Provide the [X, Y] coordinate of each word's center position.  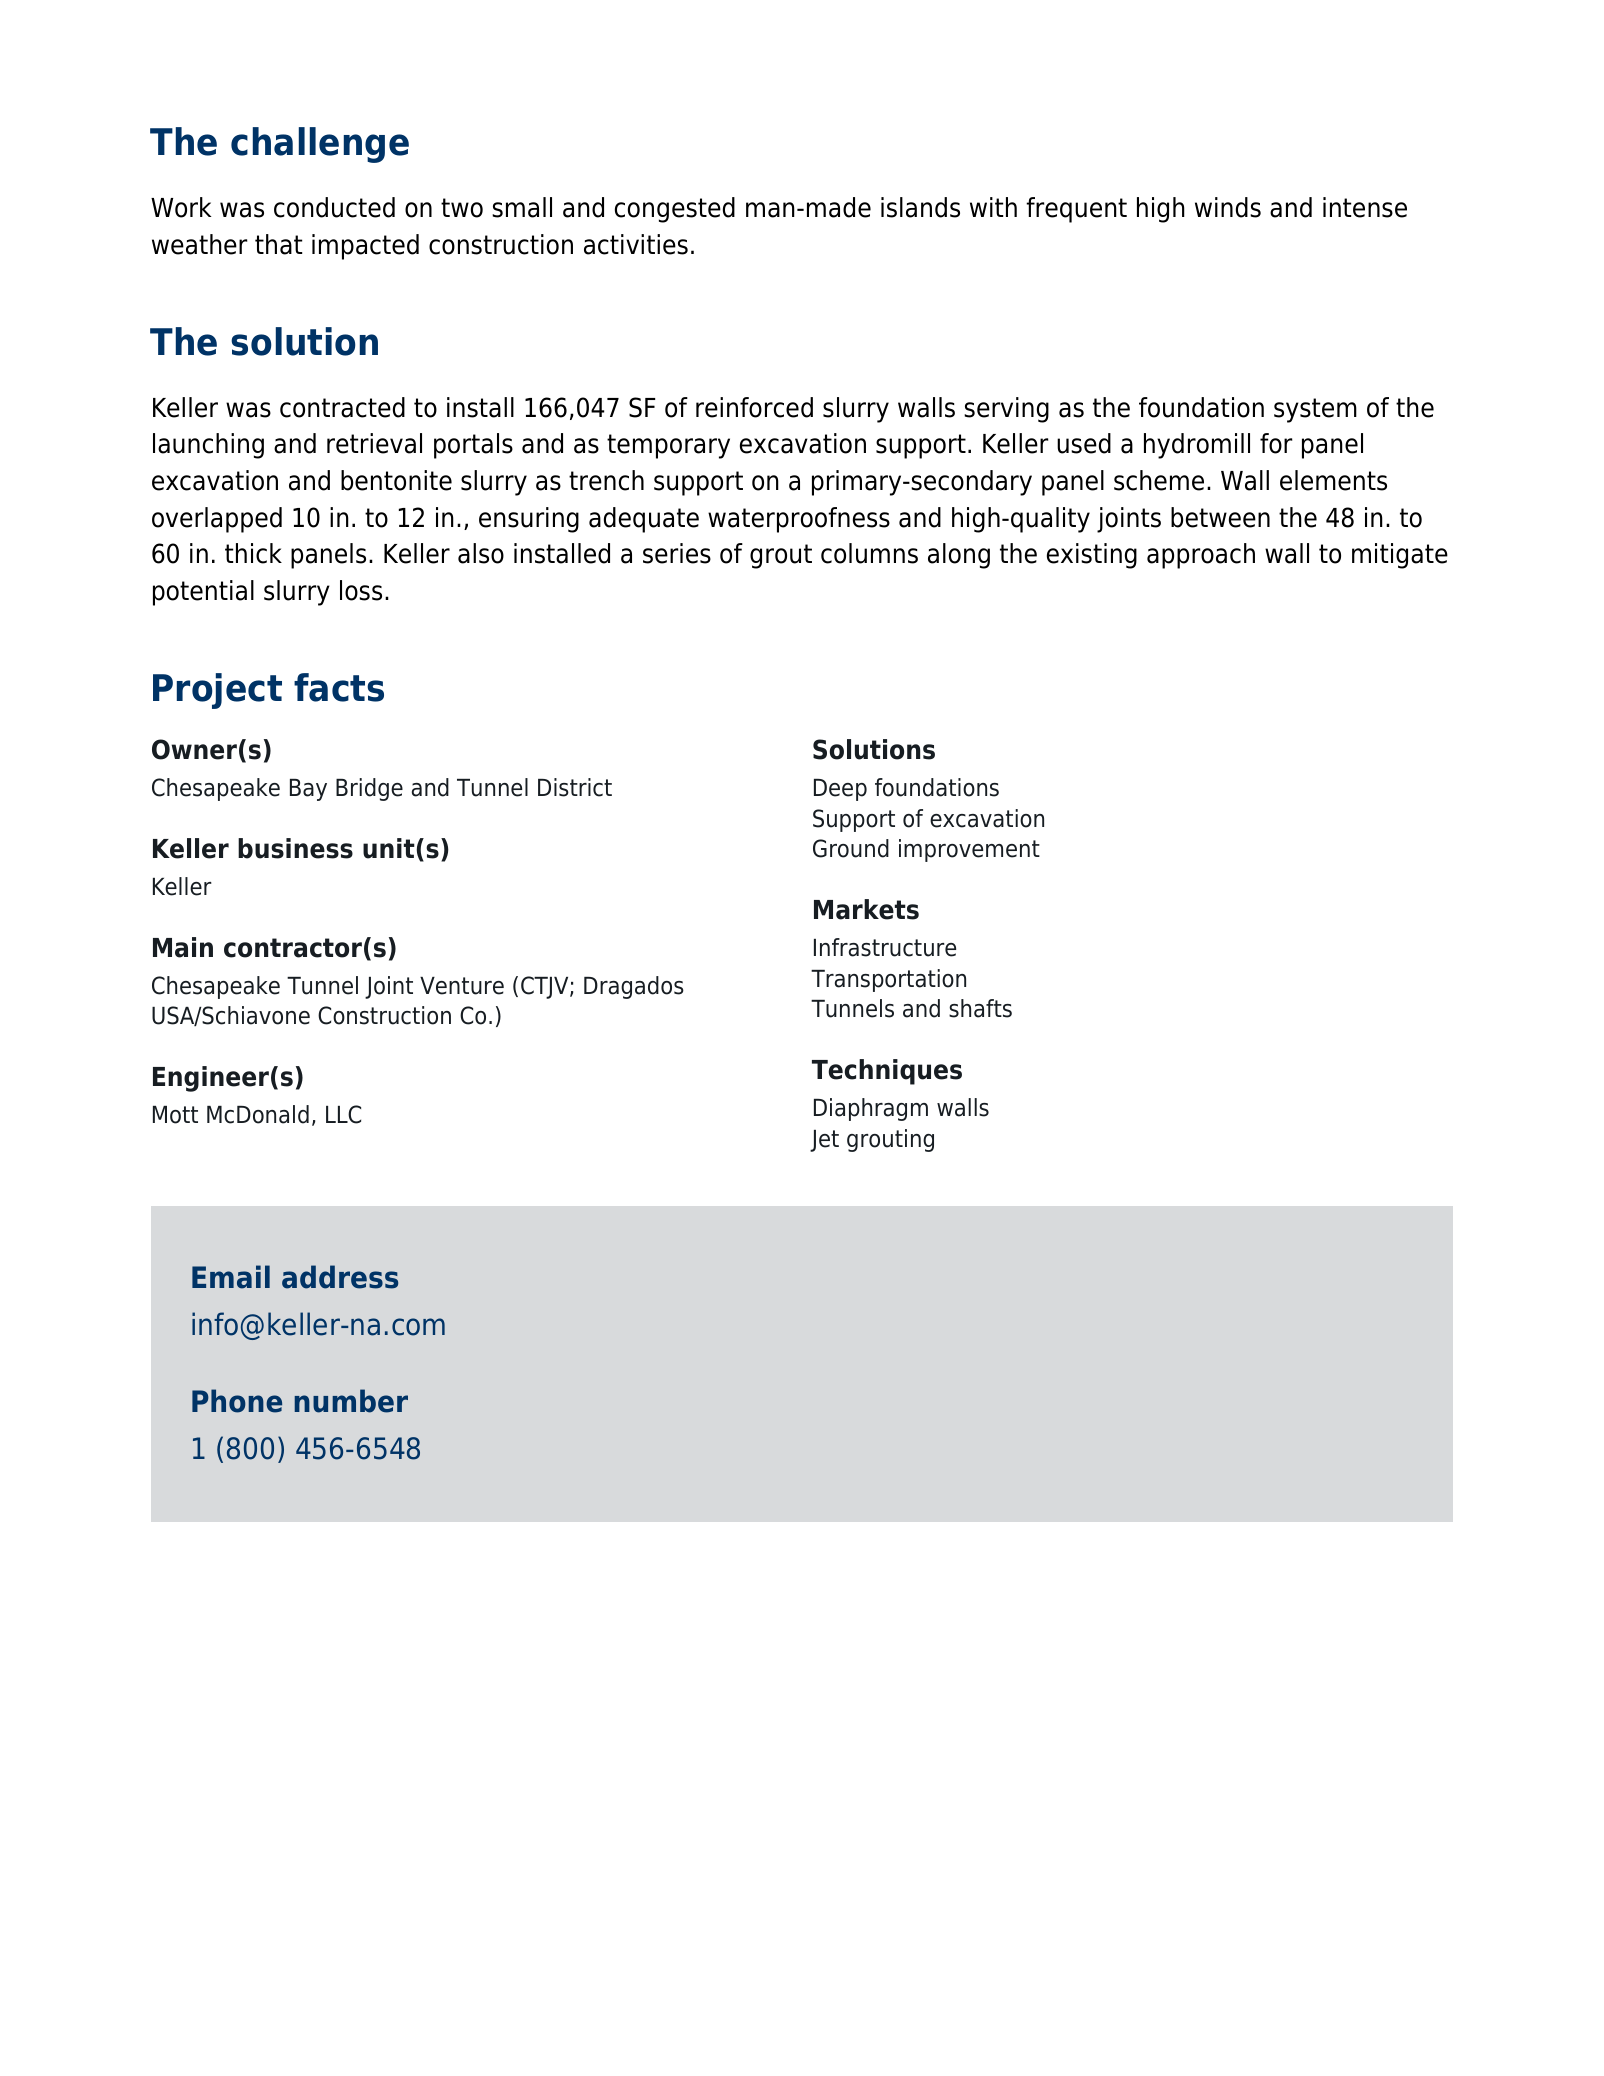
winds [1228, 207]
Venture [462, 986]
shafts [980, 1008]
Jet [824, 1141]
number [351, 1401]
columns [869, 553]
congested [675, 210]
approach [1201, 556]
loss [361, 590]
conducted [334, 207]
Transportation [888, 980]
